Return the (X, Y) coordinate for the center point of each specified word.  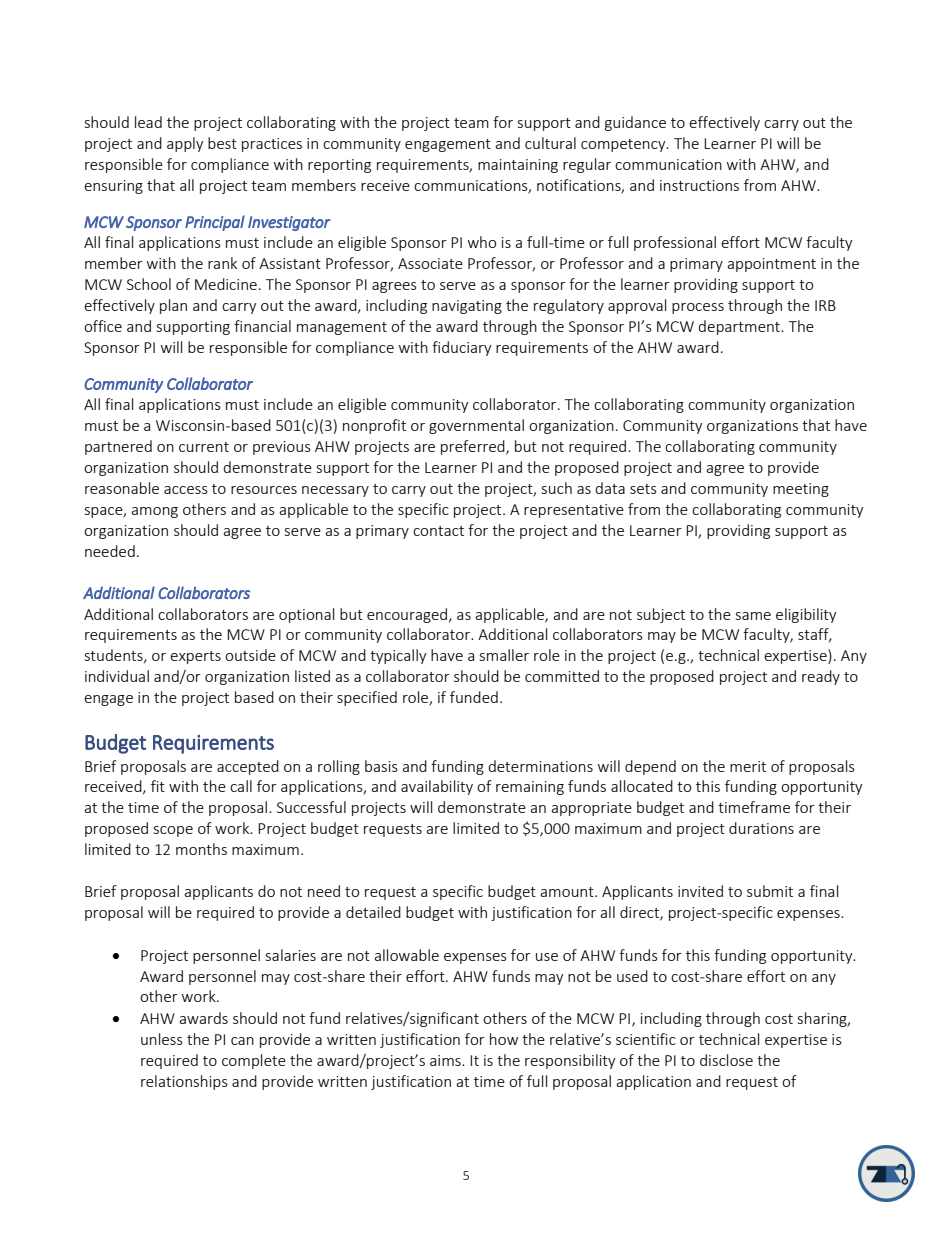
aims (446, 1060)
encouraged (408, 615)
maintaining (518, 166)
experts (195, 657)
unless (162, 1039)
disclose (726, 1060)
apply (185, 144)
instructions (699, 185)
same (753, 616)
